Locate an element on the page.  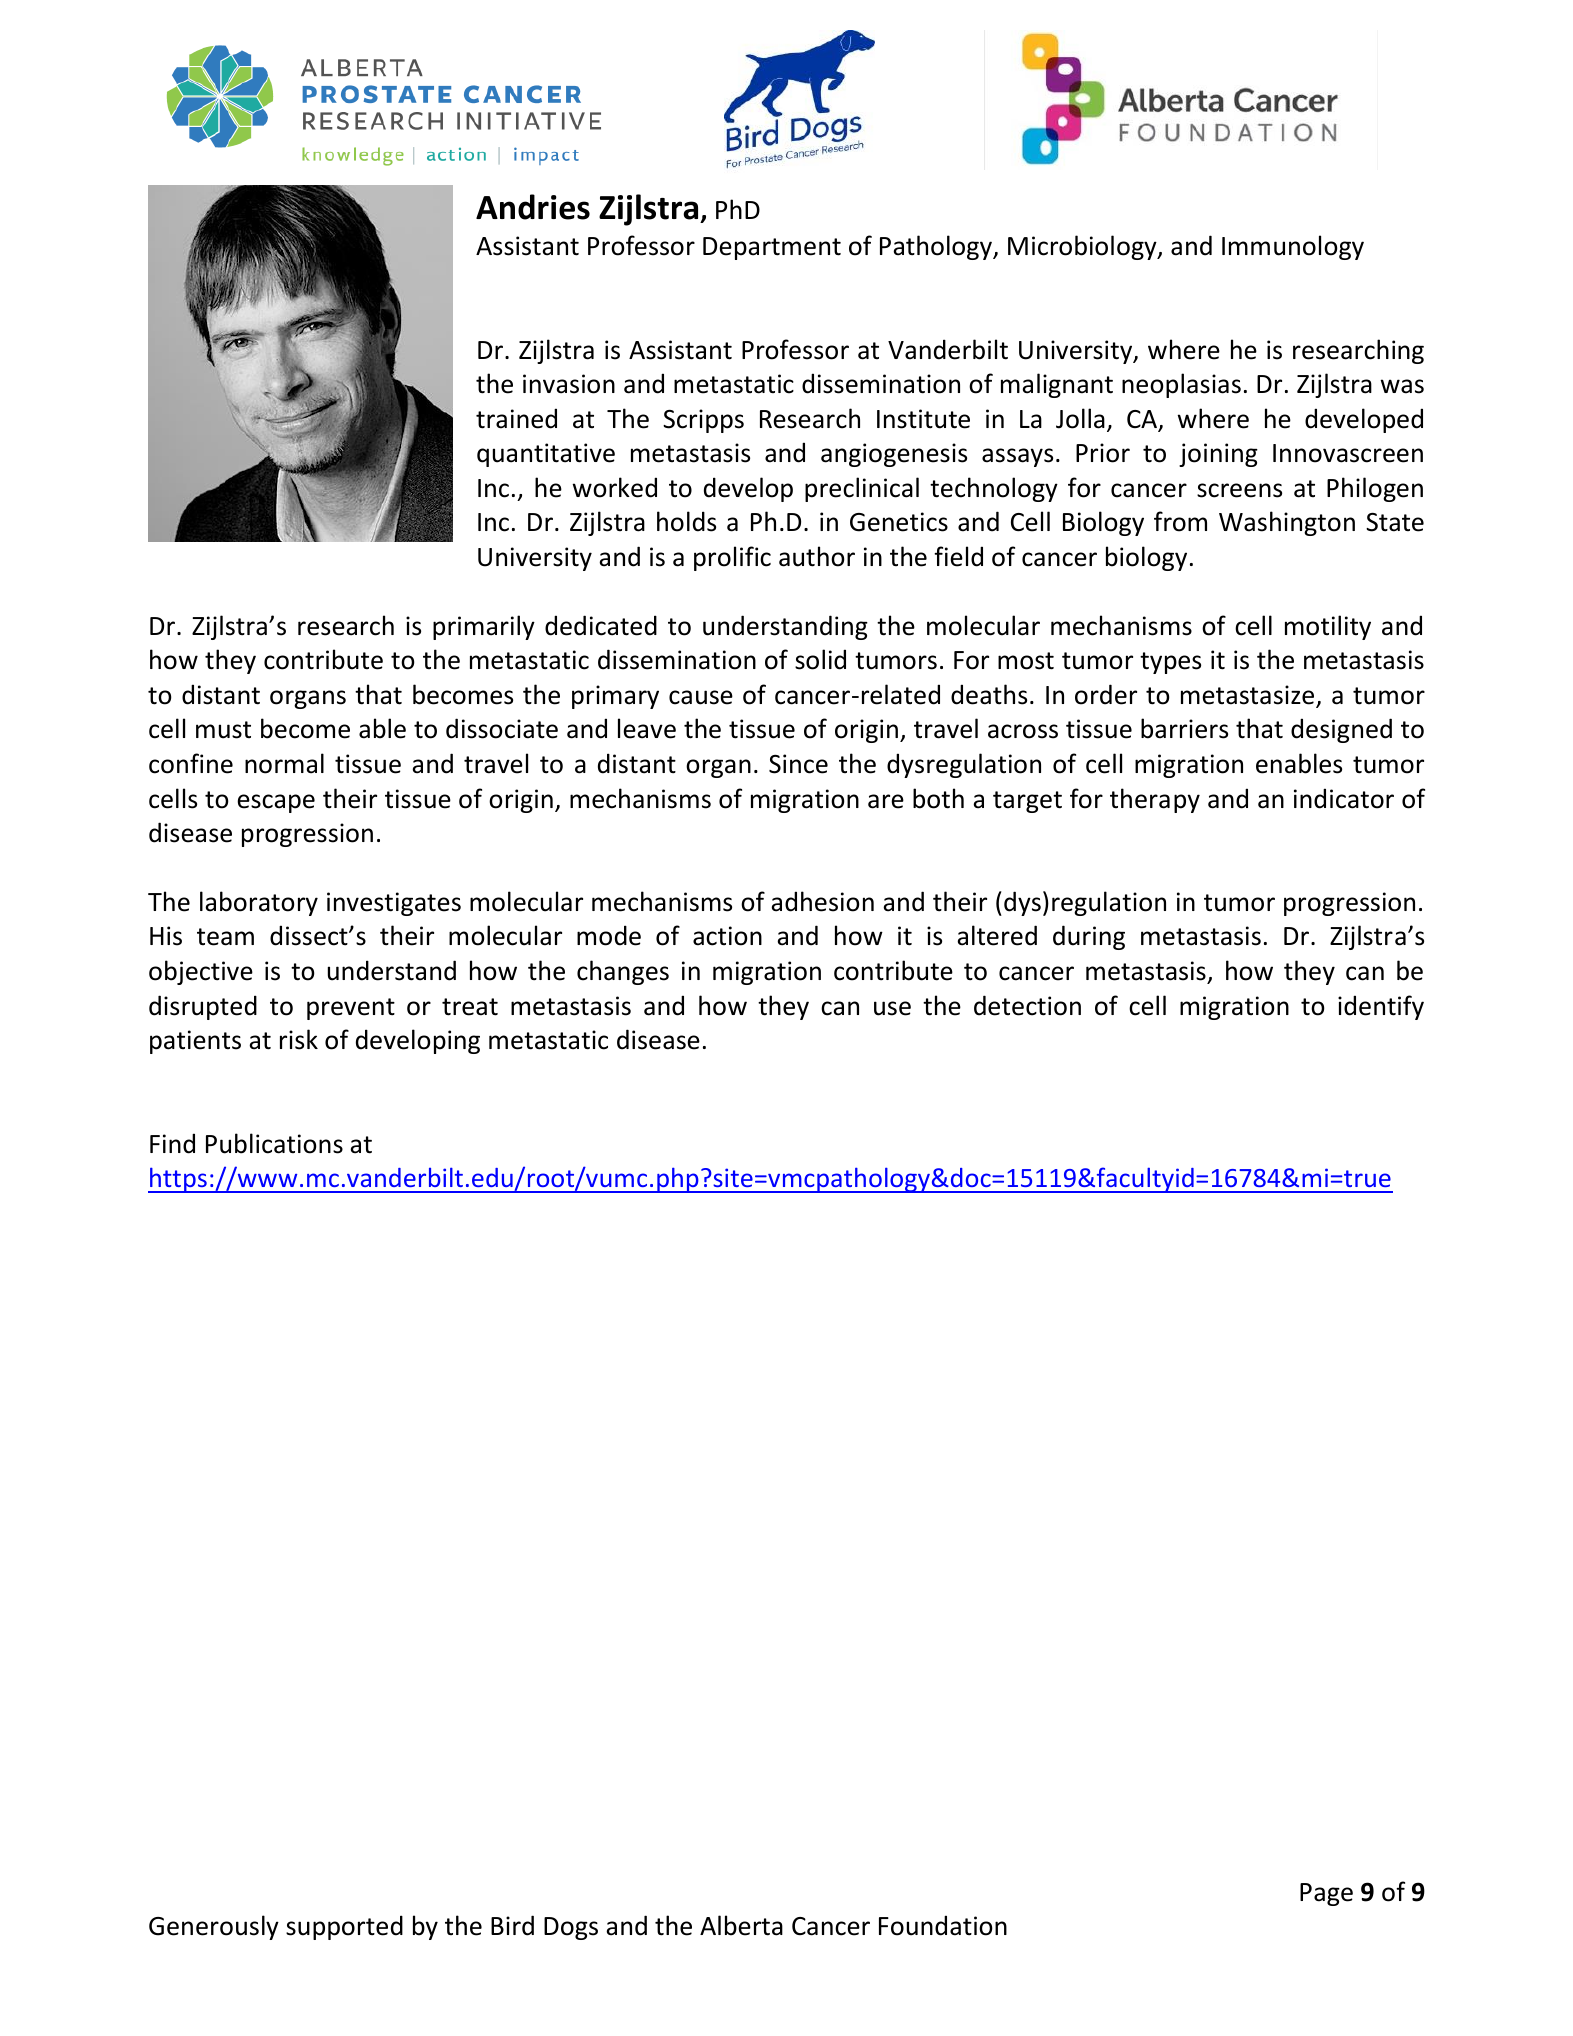
Alberta is located at coordinates (741, 1925).
